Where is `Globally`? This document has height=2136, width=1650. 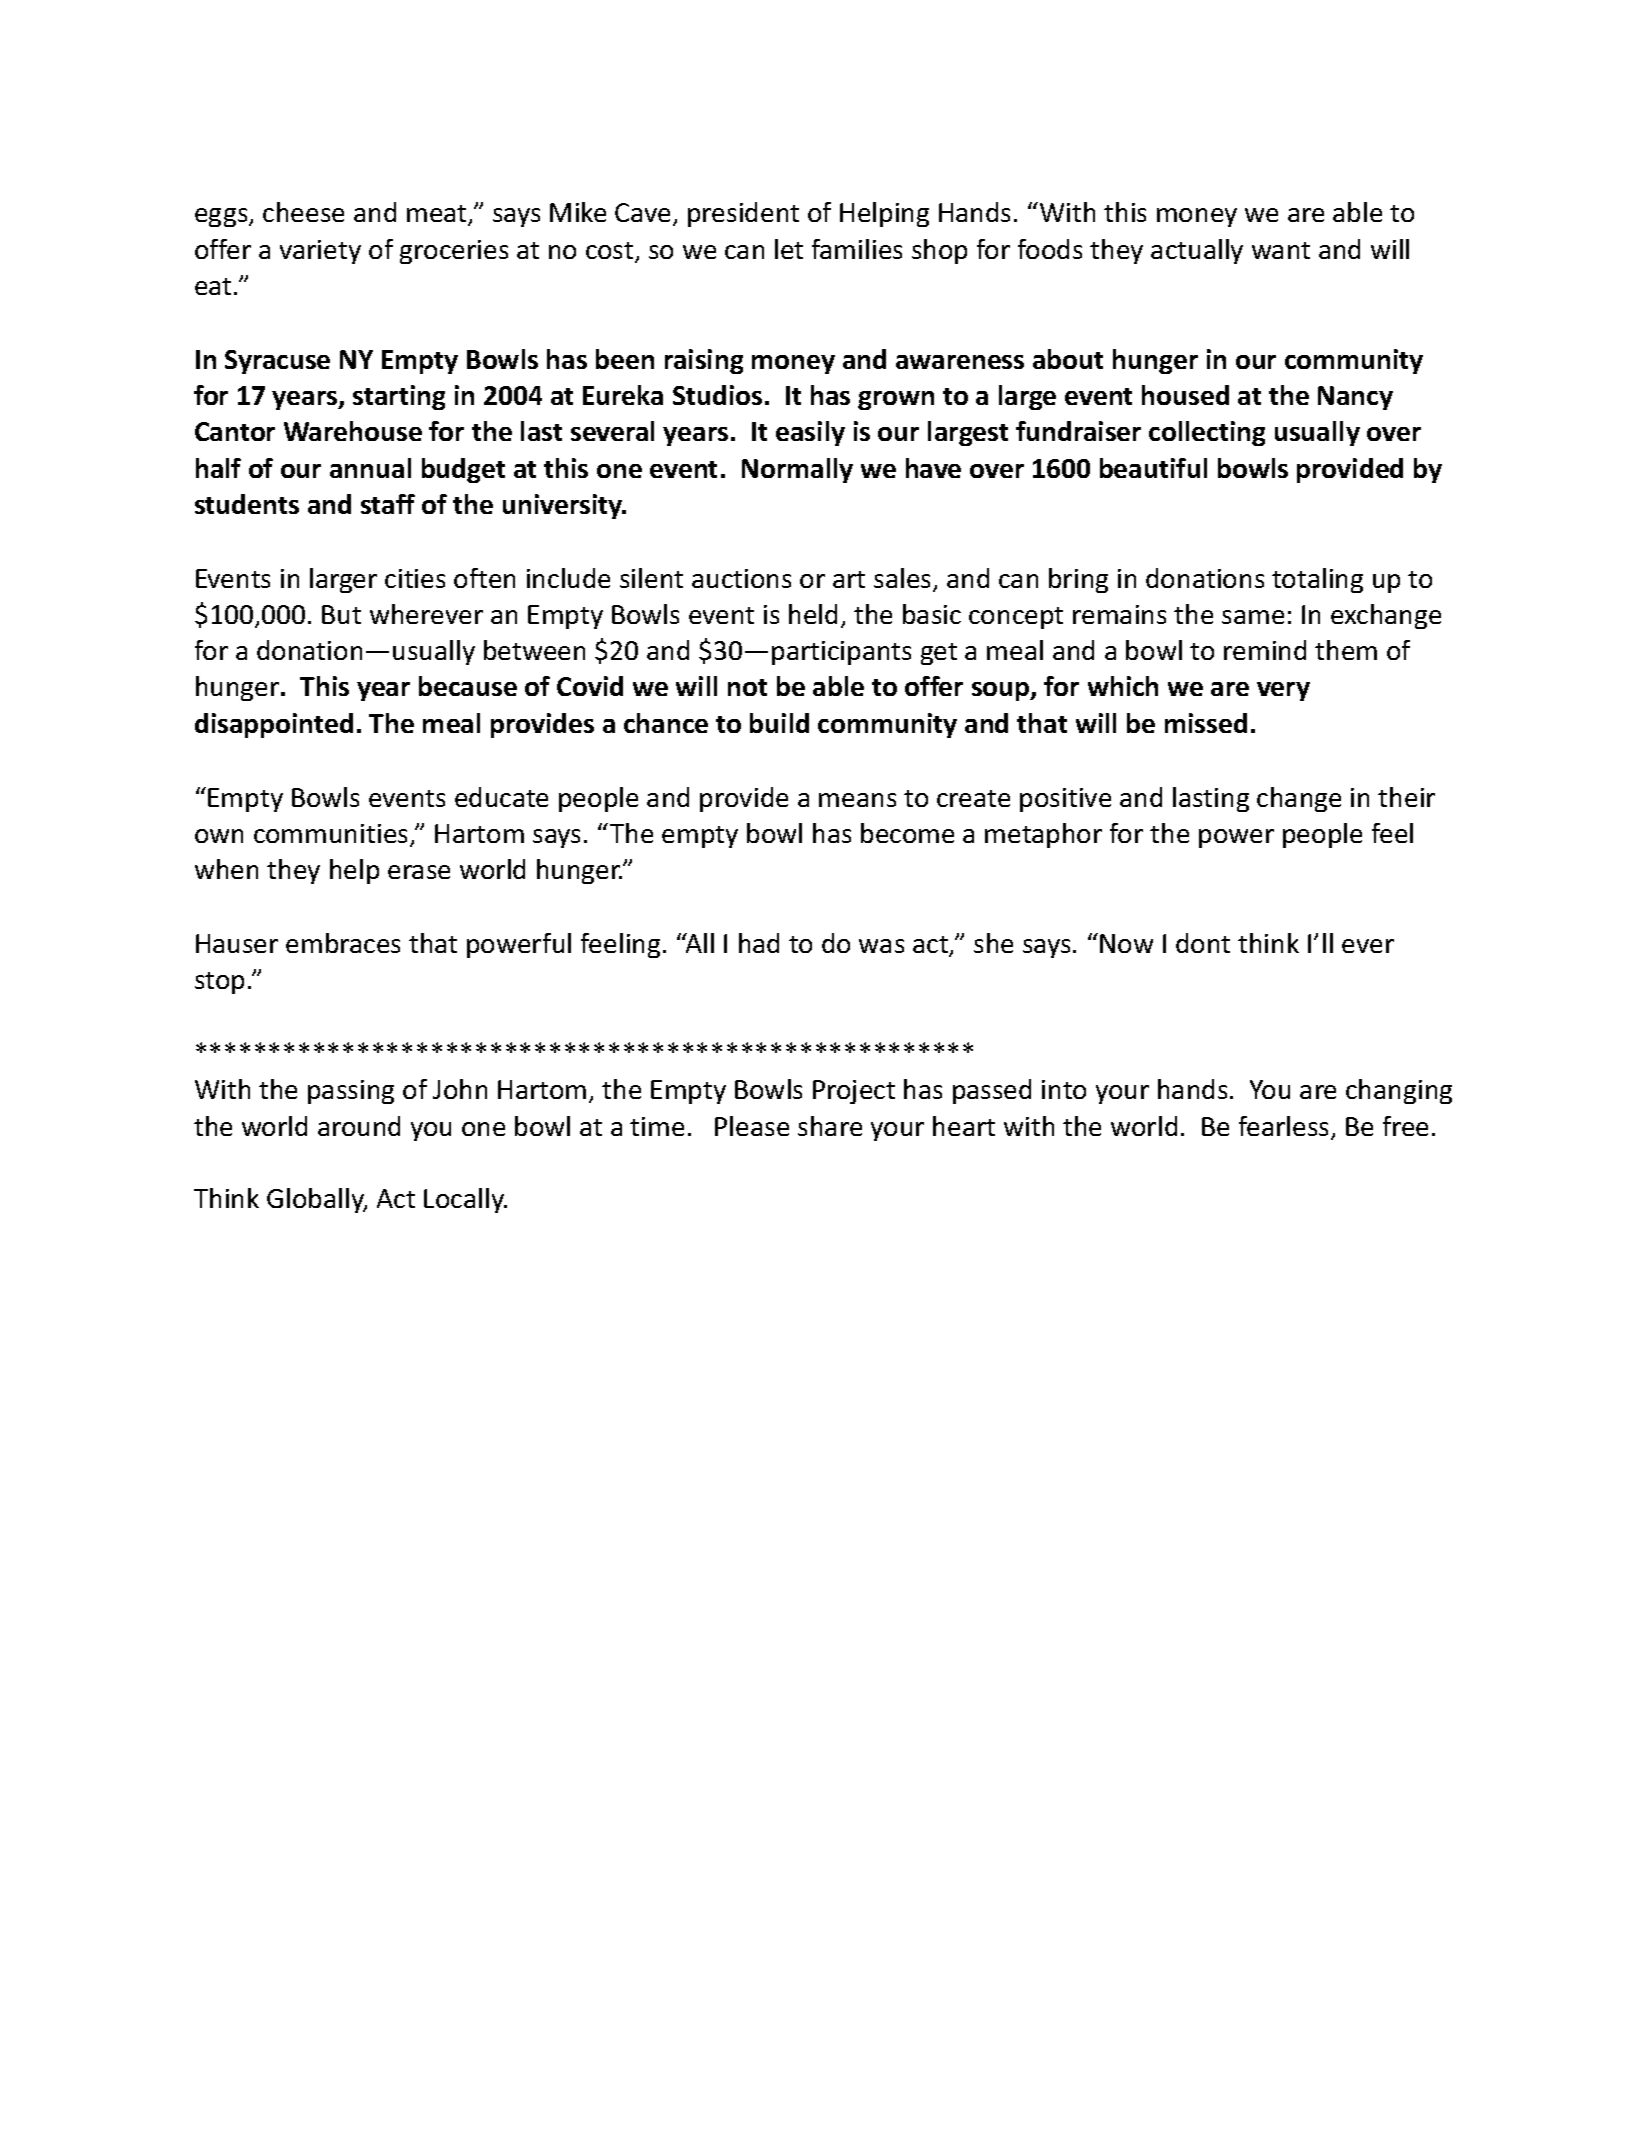
Globally is located at coordinates (317, 1200).
